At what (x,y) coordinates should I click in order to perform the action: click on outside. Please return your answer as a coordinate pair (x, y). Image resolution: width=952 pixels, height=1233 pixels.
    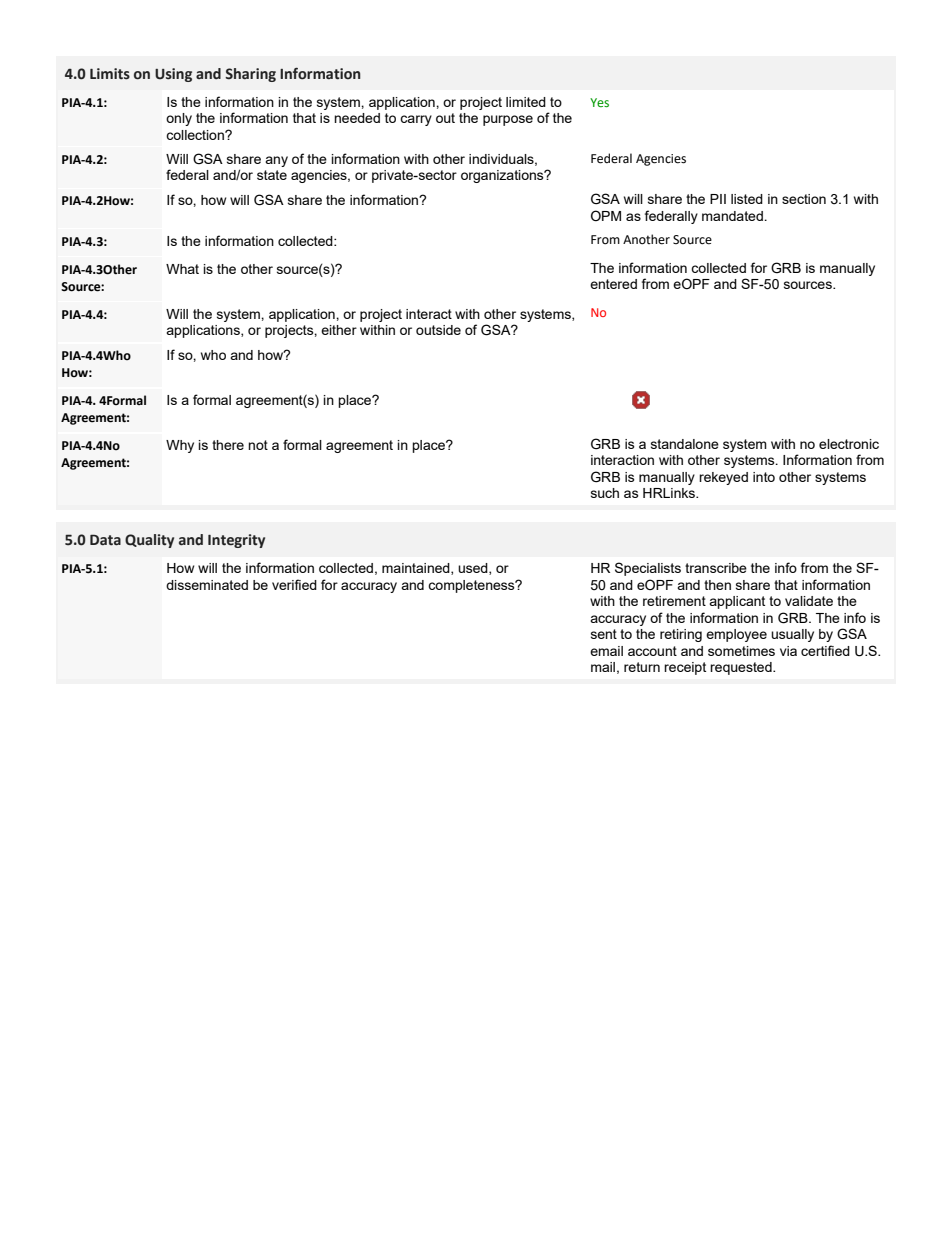
    Looking at the image, I should click on (438, 330).
